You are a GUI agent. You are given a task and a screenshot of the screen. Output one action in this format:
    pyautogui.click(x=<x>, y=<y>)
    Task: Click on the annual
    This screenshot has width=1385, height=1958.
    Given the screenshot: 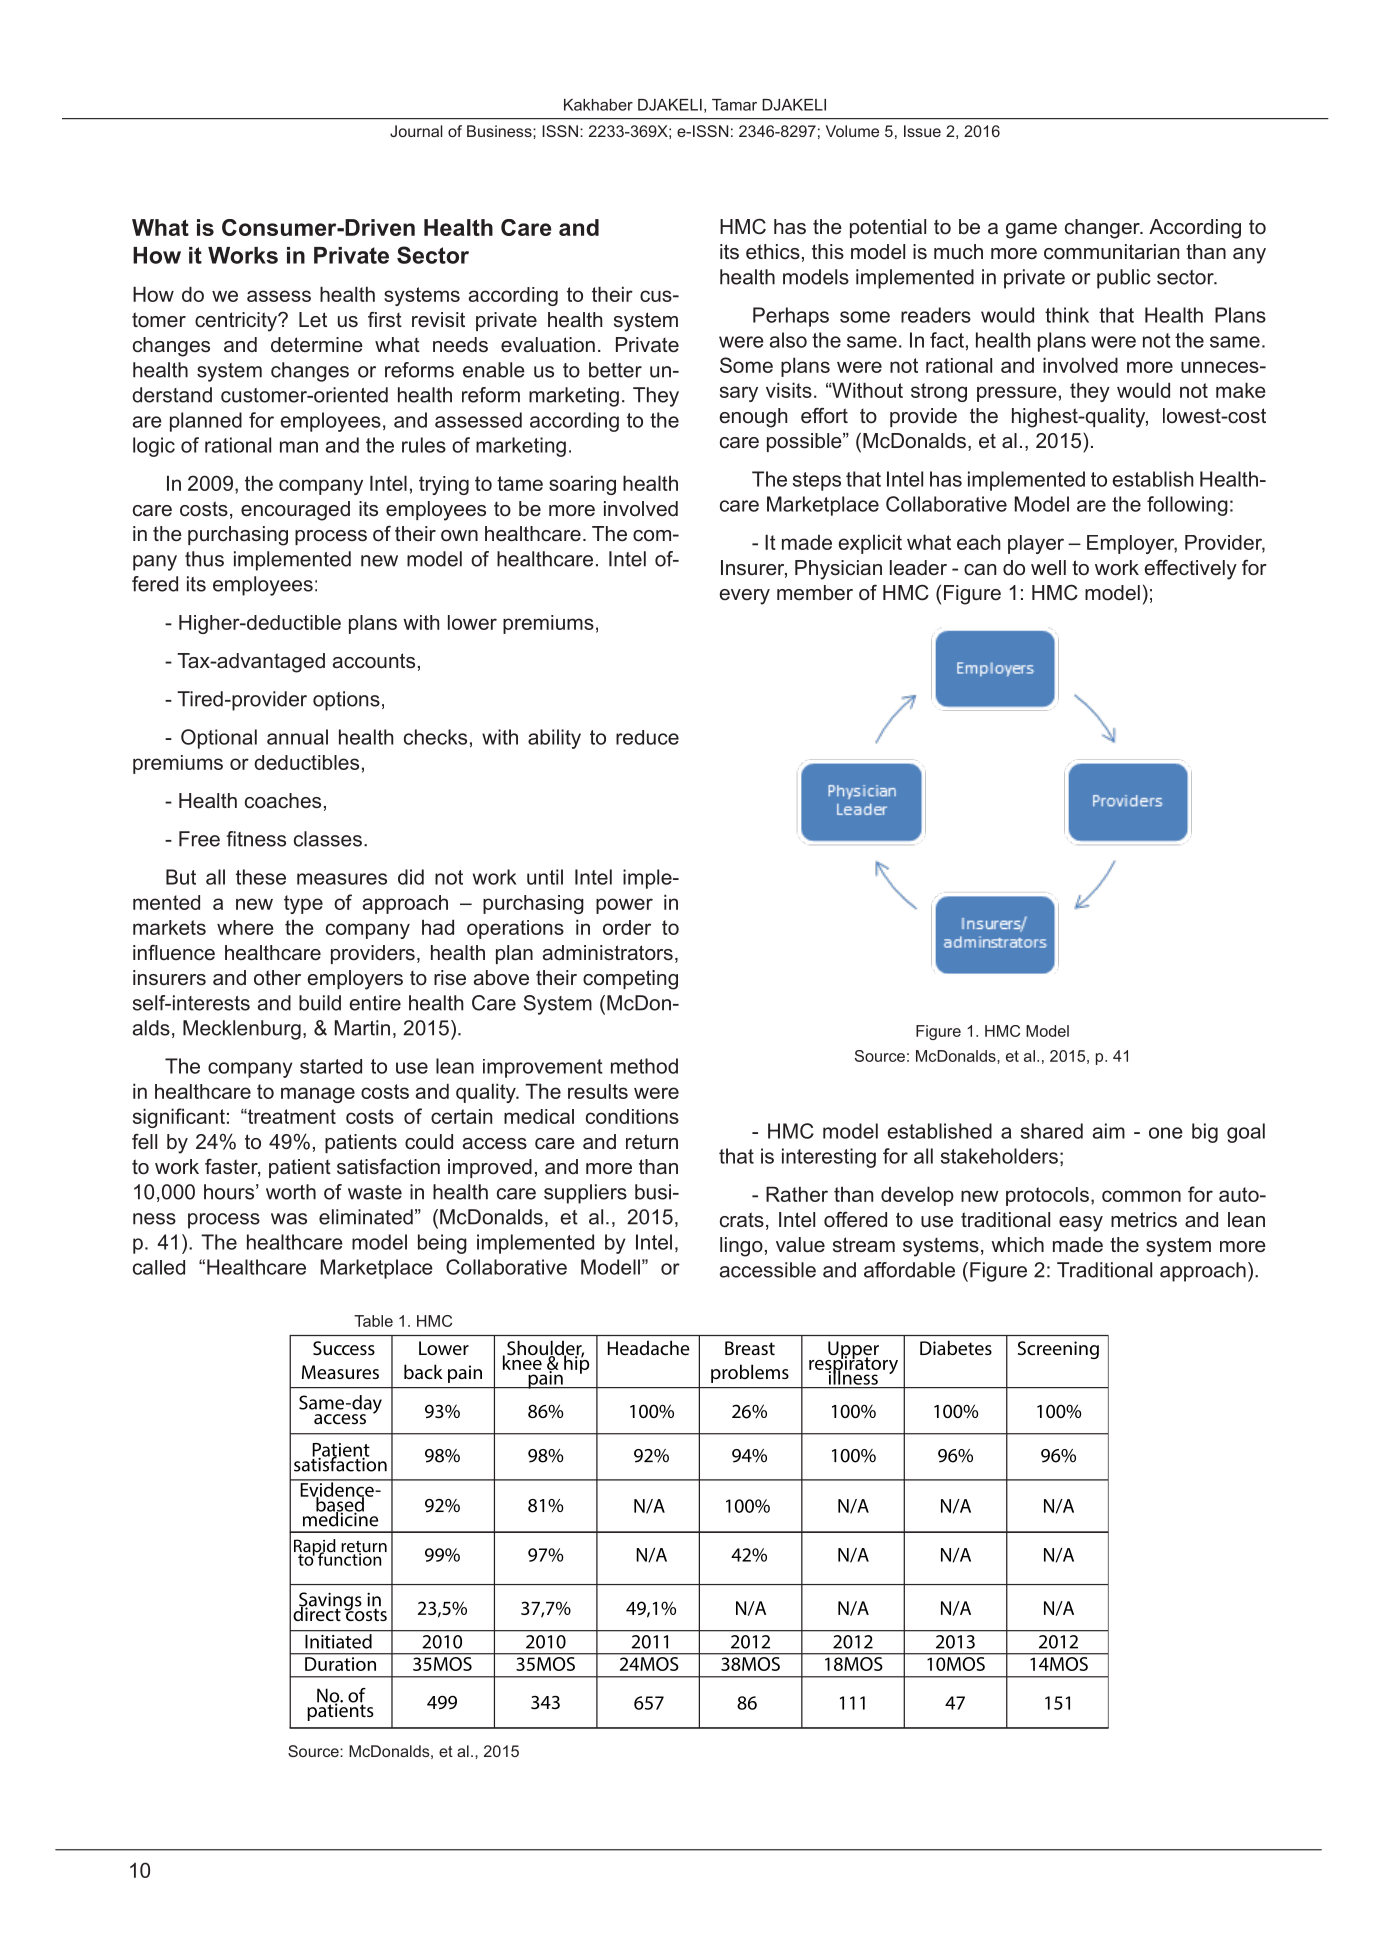 What is the action you would take?
    pyautogui.click(x=297, y=737)
